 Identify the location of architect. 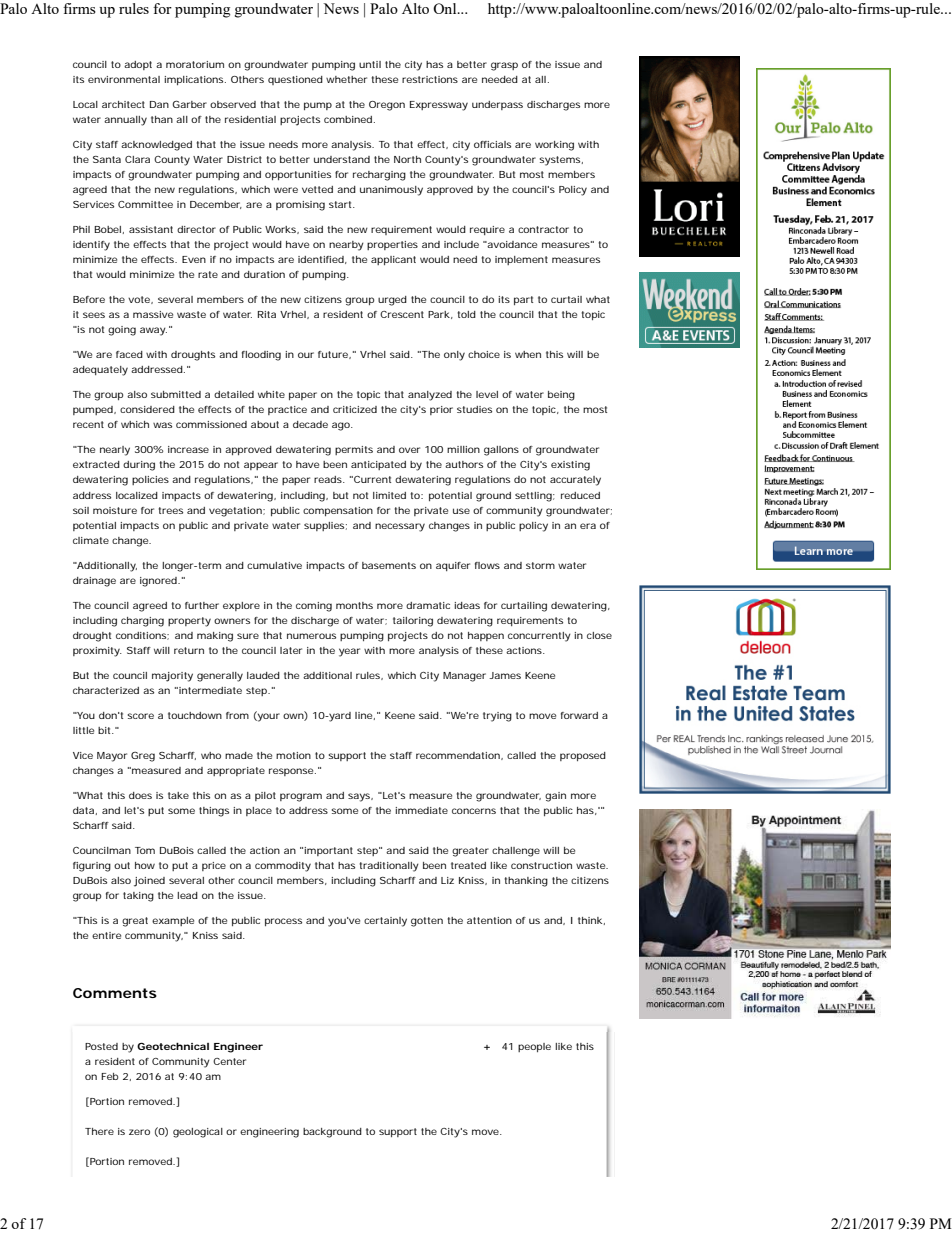
(123, 104).
